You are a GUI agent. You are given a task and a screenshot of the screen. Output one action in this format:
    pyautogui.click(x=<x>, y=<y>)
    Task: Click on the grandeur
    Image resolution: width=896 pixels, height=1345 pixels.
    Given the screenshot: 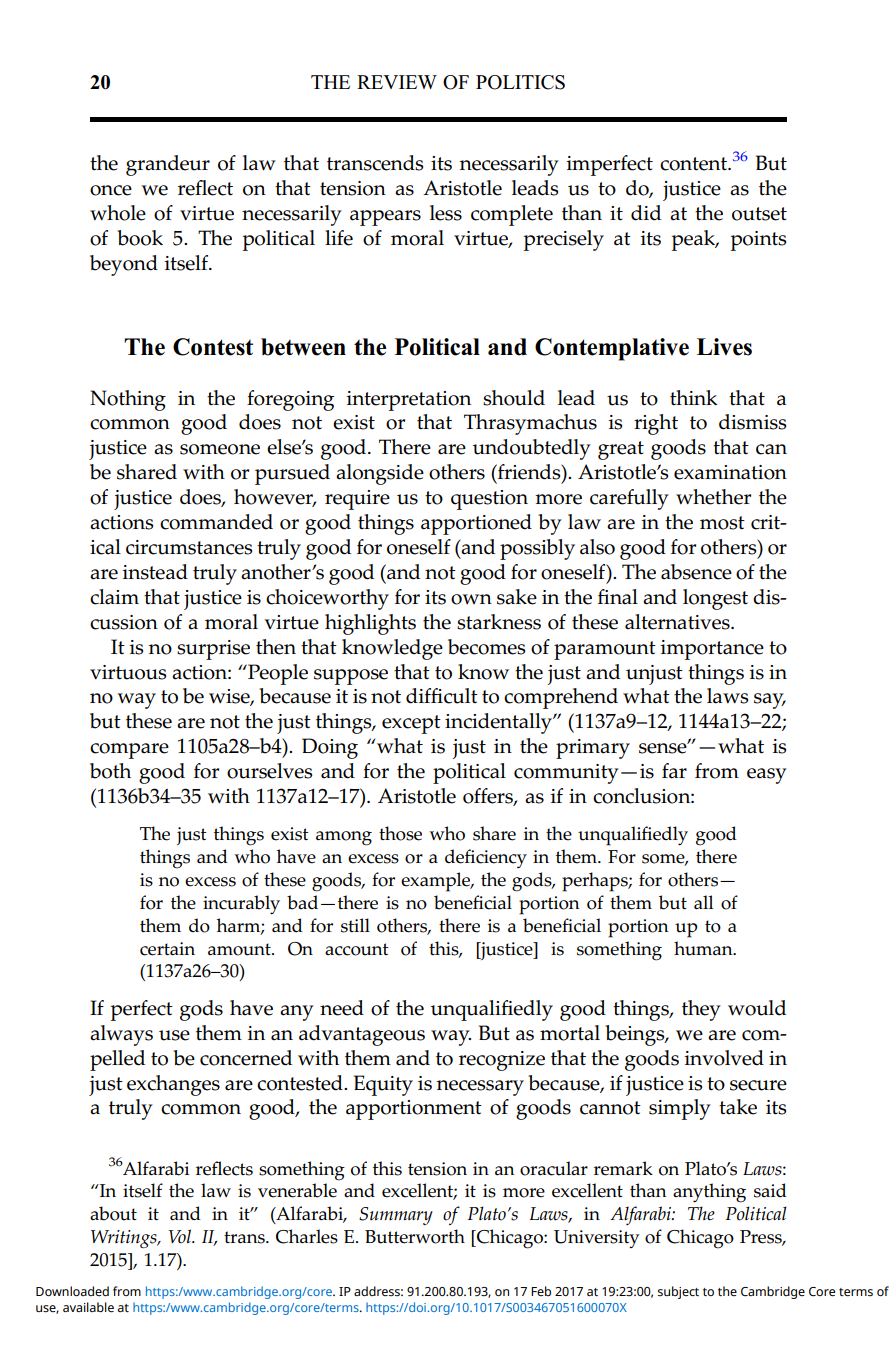 What is the action you would take?
    pyautogui.click(x=168, y=165)
